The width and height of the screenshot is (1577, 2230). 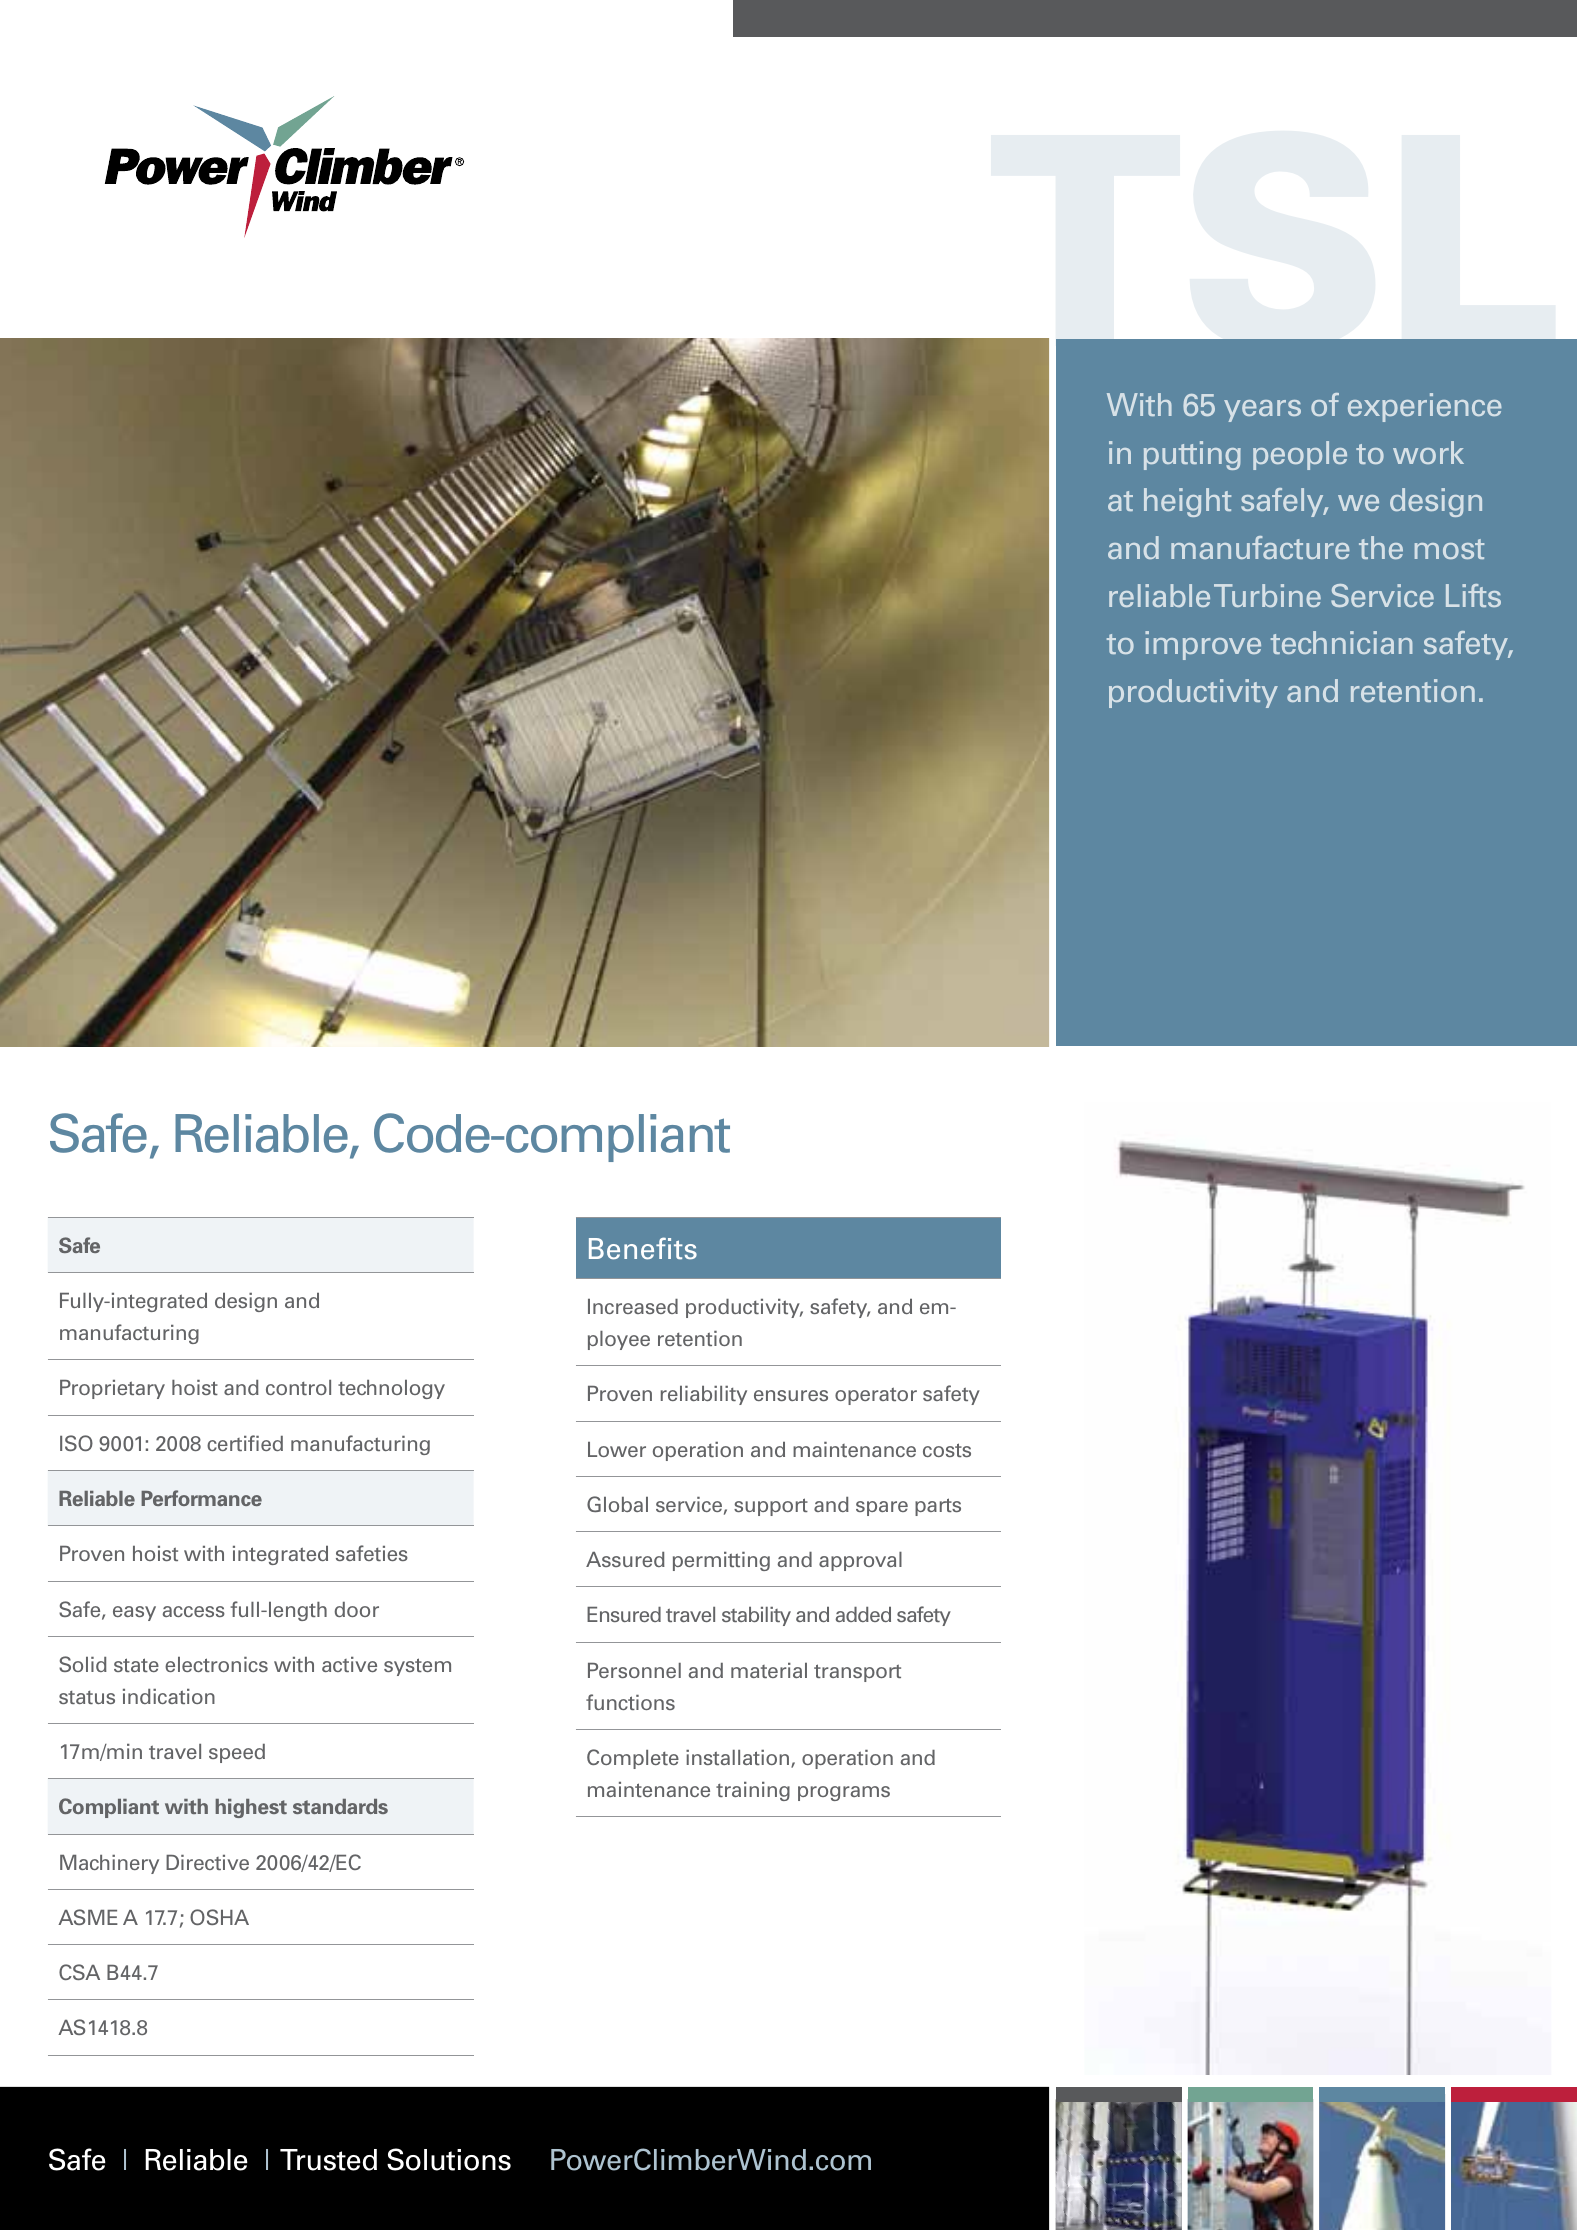 What do you see at coordinates (1187, 502) in the screenshot?
I see `height` at bounding box center [1187, 502].
